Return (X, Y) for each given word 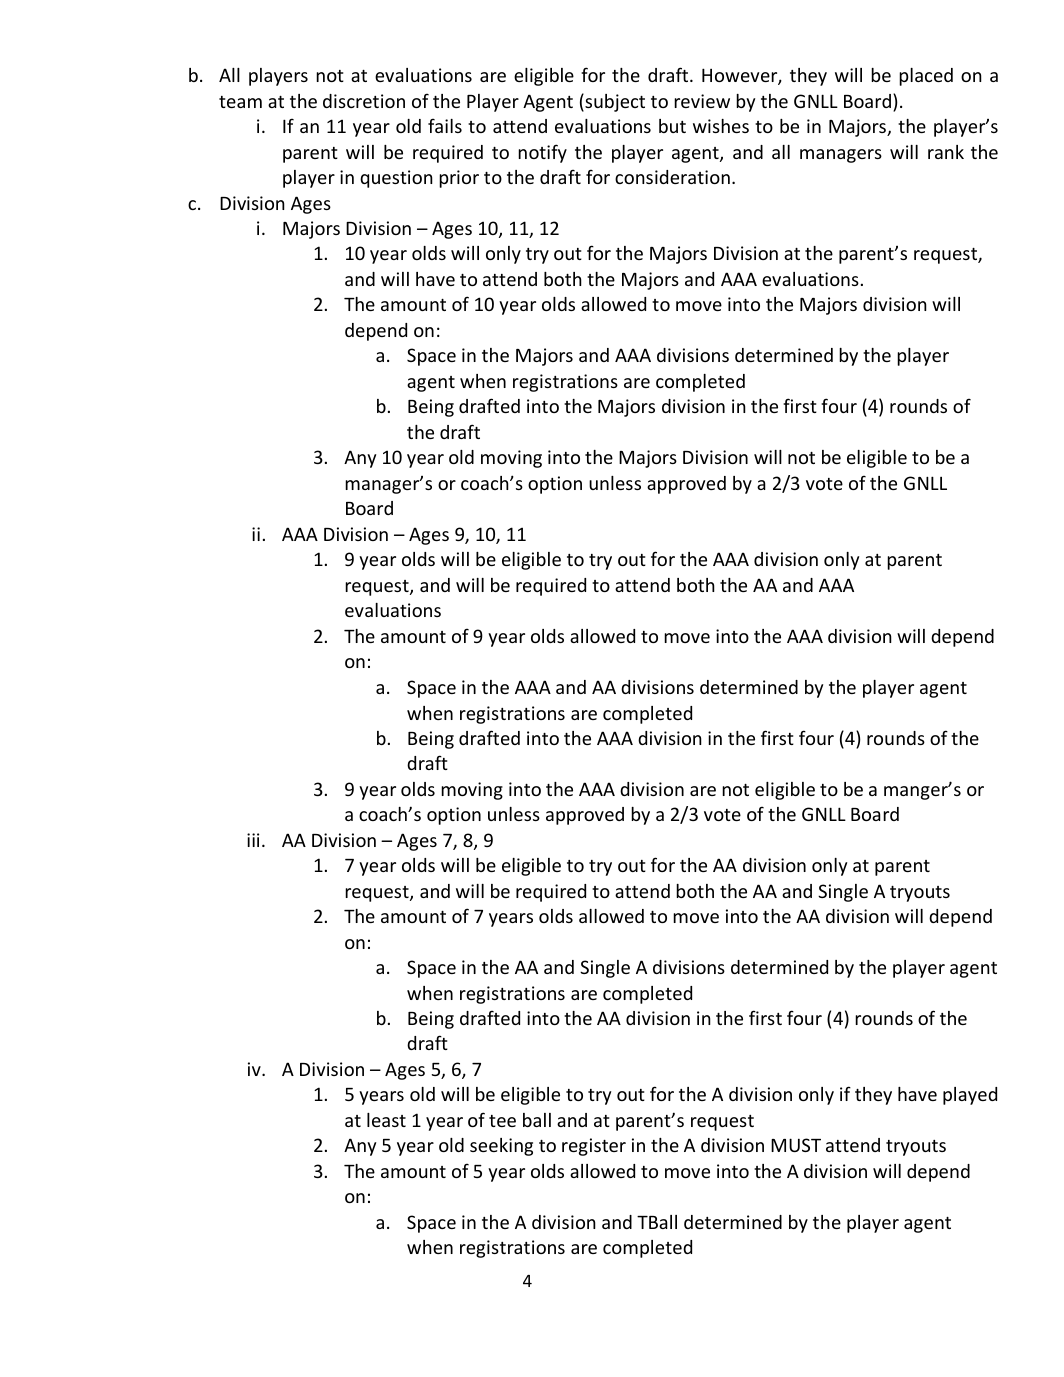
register (594, 1147)
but (672, 126)
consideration (672, 177)
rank (946, 152)
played (970, 1096)
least (386, 1120)
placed (926, 77)
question (396, 179)
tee (502, 1121)
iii (253, 840)
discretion (364, 101)
